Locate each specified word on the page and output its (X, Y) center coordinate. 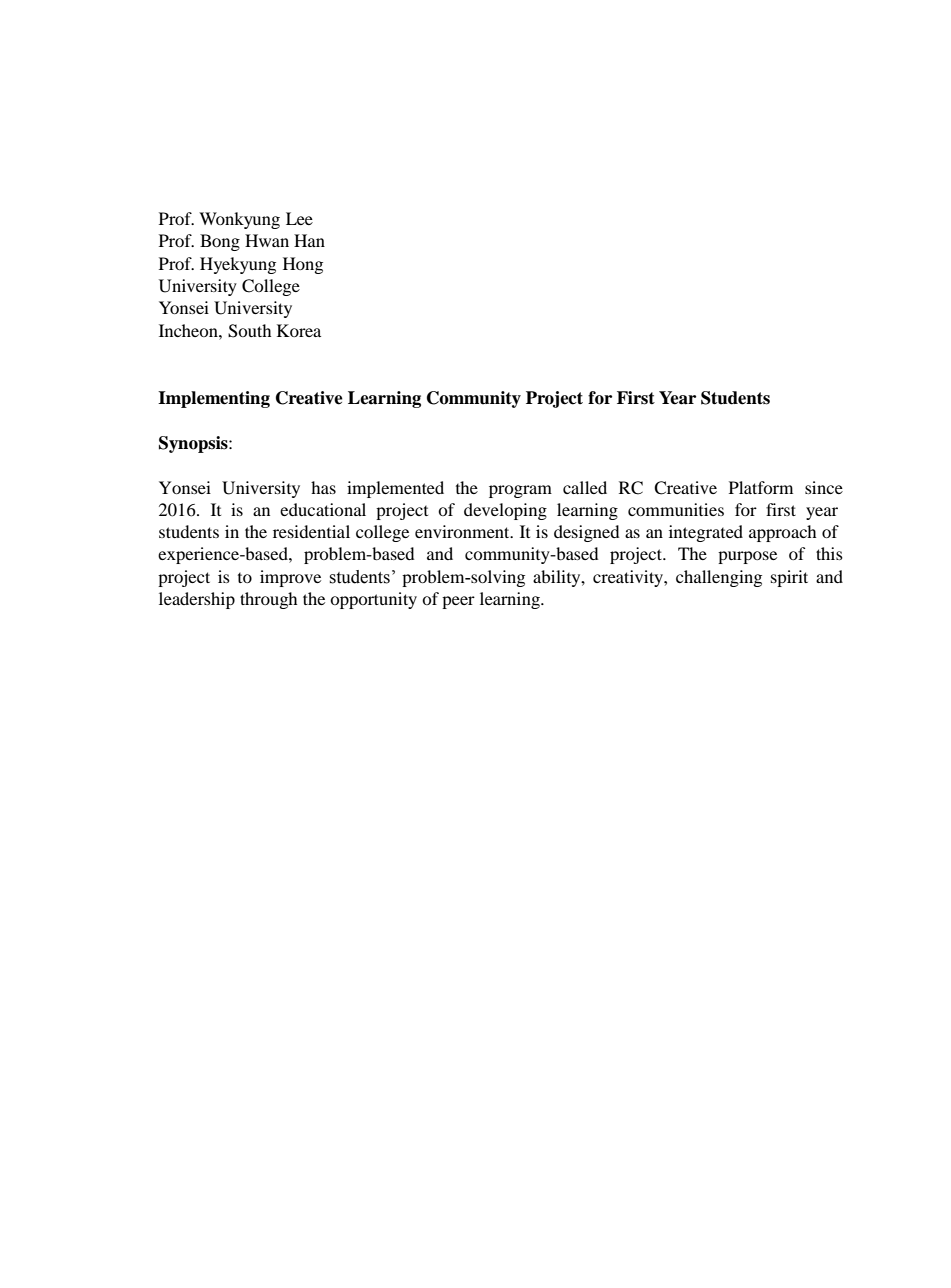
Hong (303, 265)
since (824, 487)
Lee (299, 218)
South (249, 331)
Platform (761, 487)
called (585, 487)
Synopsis (194, 444)
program (520, 491)
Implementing (214, 399)
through (268, 600)
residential (311, 531)
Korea (299, 330)
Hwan (267, 240)
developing (505, 511)
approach (783, 533)
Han (309, 240)
